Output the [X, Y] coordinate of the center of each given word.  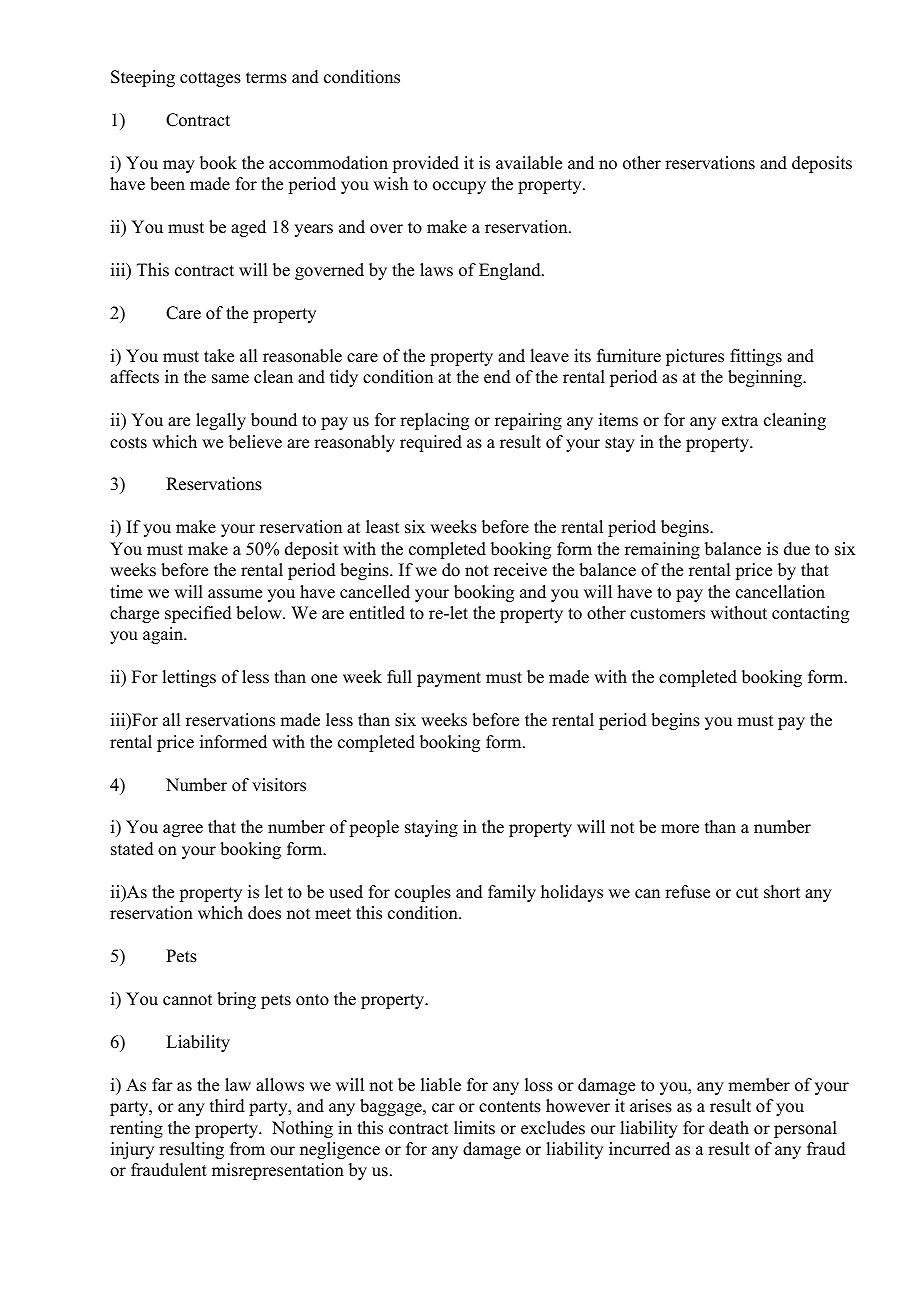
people [374, 828]
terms [266, 78]
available [529, 163]
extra [740, 421]
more [680, 829]
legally [221, 421]
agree [183, 830]
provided [425, 164]
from [247, 1149]
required [431, 443]
